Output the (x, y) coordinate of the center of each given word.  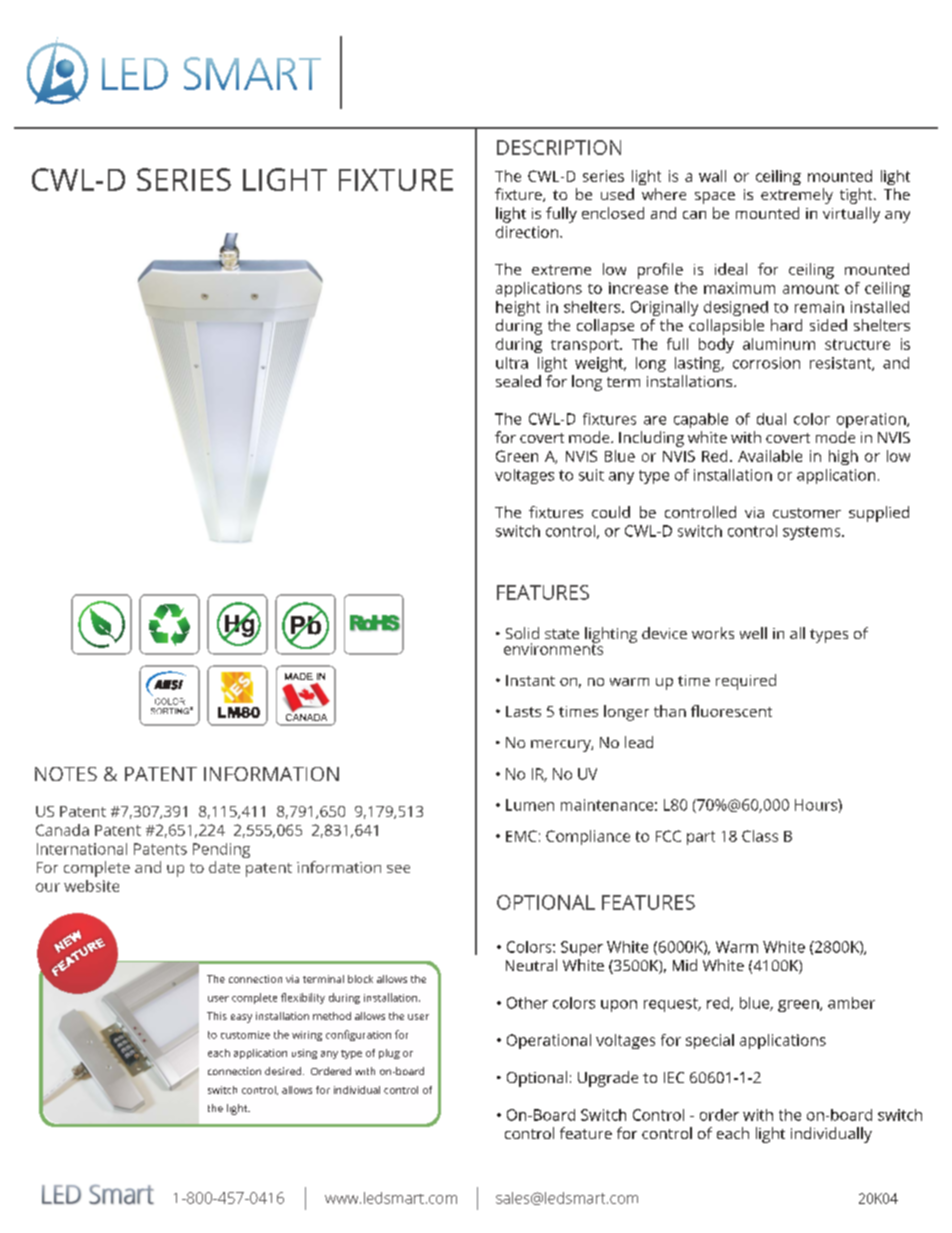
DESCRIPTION (559, 147)
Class (760, 836)
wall (712, 176)
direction (528, 232)
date (224, 867)
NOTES (66, 774)
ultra (512, 363)
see (398, 869)
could (611, 512)
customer (807, 513)
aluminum (779, 344)
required (746, 682)
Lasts (523, 711)
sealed (518, 381)
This (217, 1016)
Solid (522, 633)
